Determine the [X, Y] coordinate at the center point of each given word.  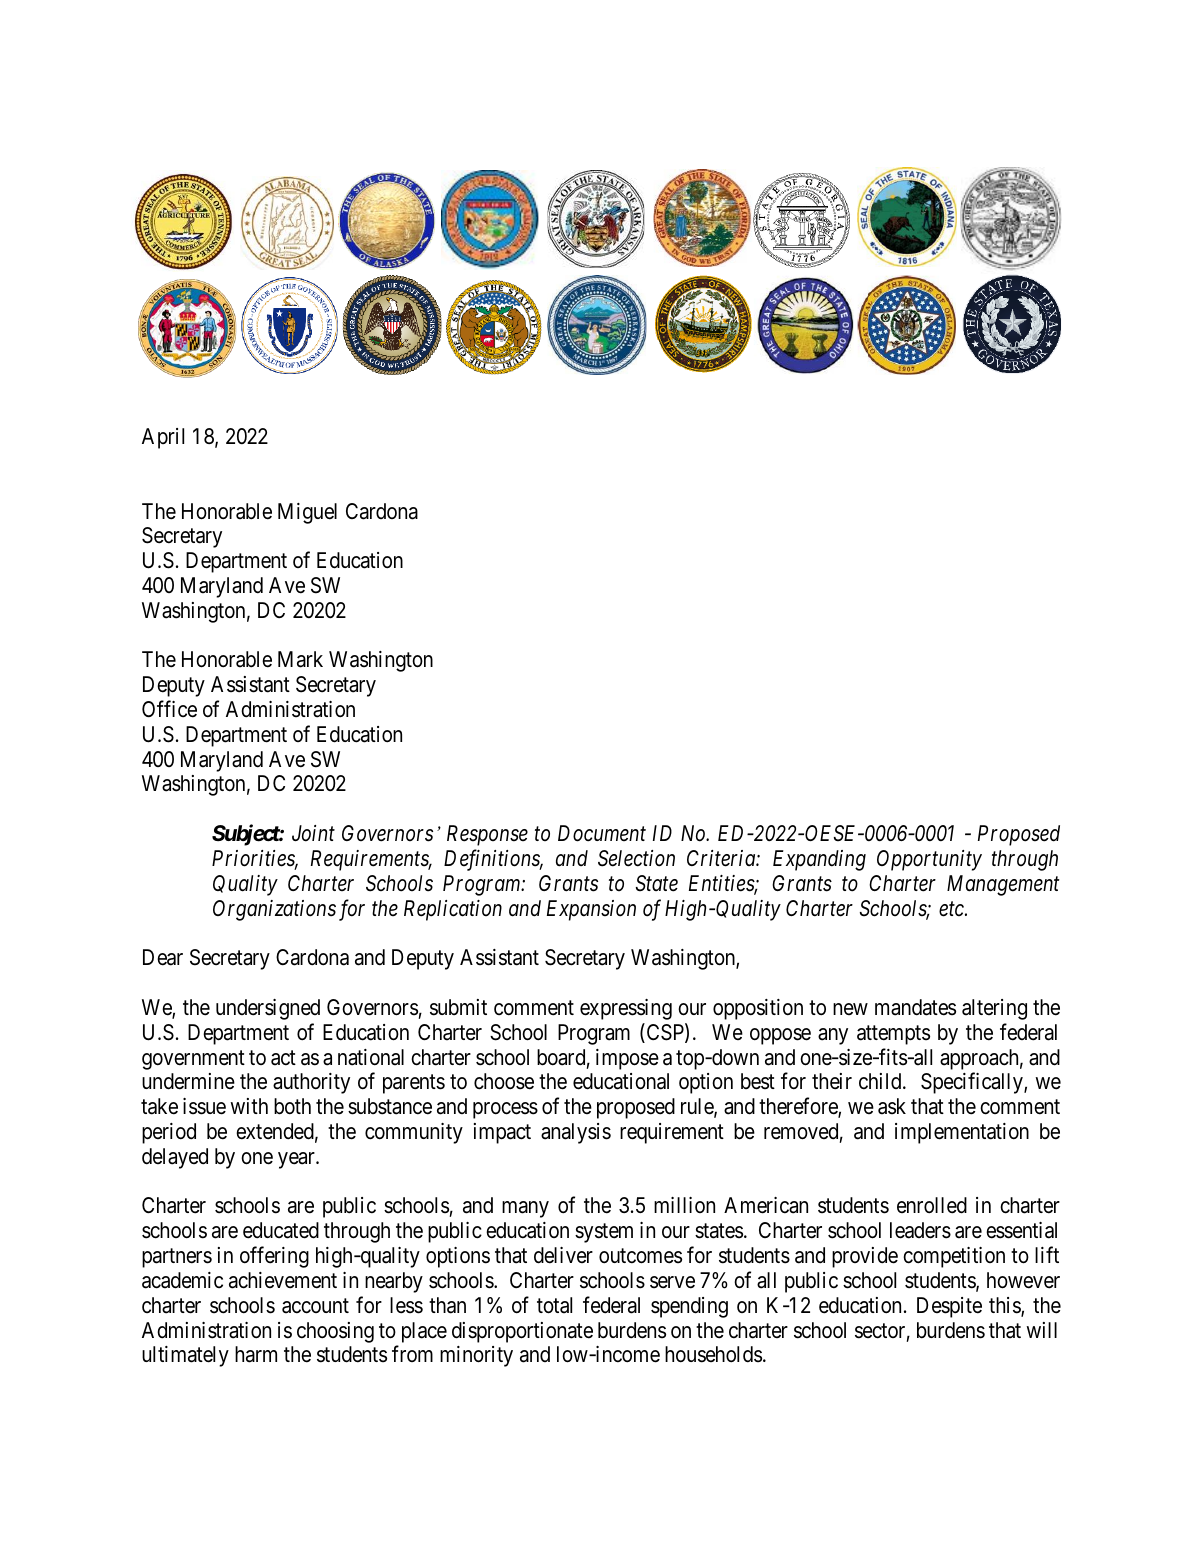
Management [1003, 885]
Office [169, 709]
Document [602, 833]
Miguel [307, 513]
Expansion [591, 910]
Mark [300, 659]
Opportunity [929, 860]
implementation [962, 1133]
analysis [576, 1133]
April [163, 438]
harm [256, 1354]
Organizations [274, 910]
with [249, 1106]
